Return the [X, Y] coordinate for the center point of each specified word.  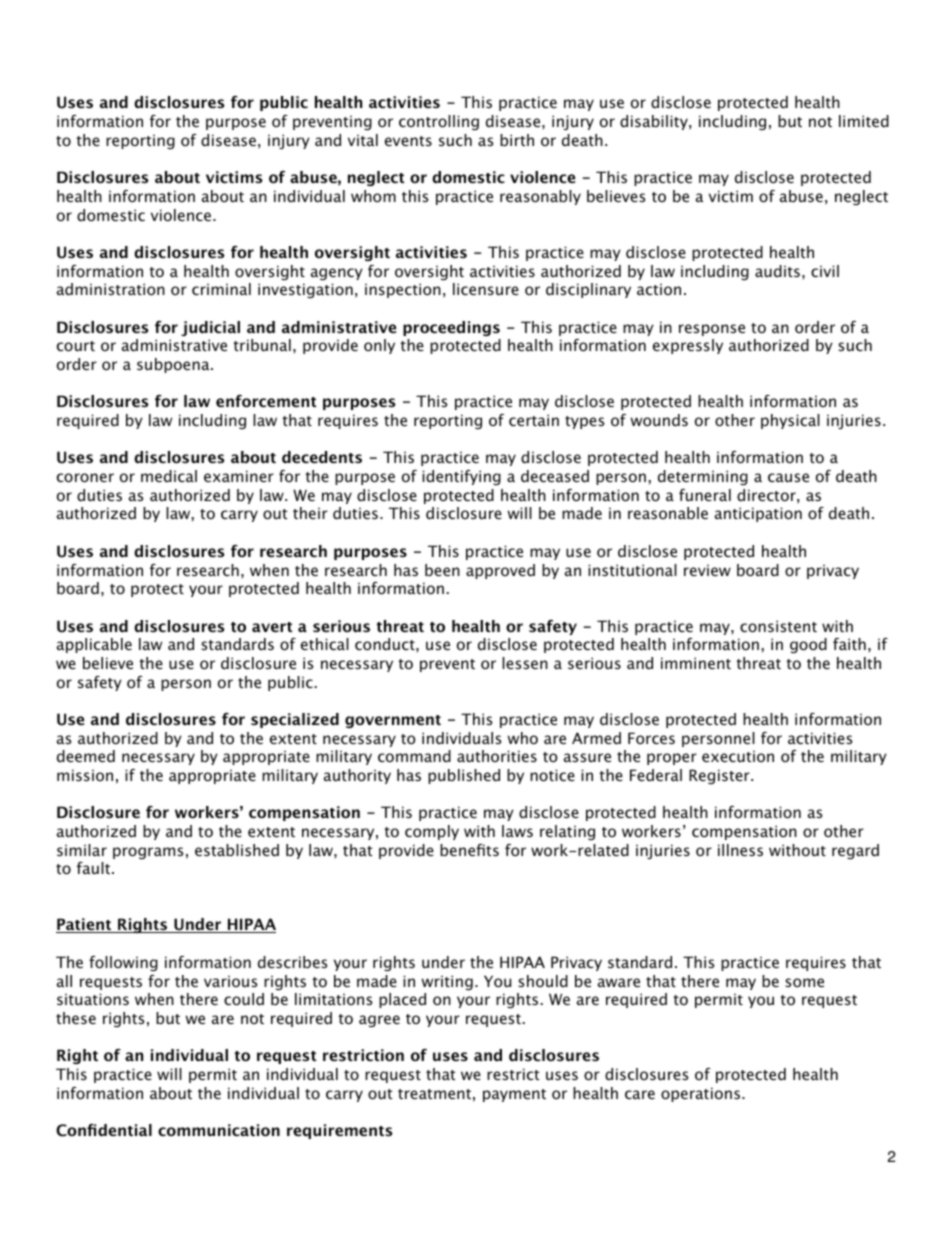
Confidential [104, 1130]
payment [514, 1095]
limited [864, 121]
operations [700, 1094]
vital [363, 140]
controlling [439, 122]
